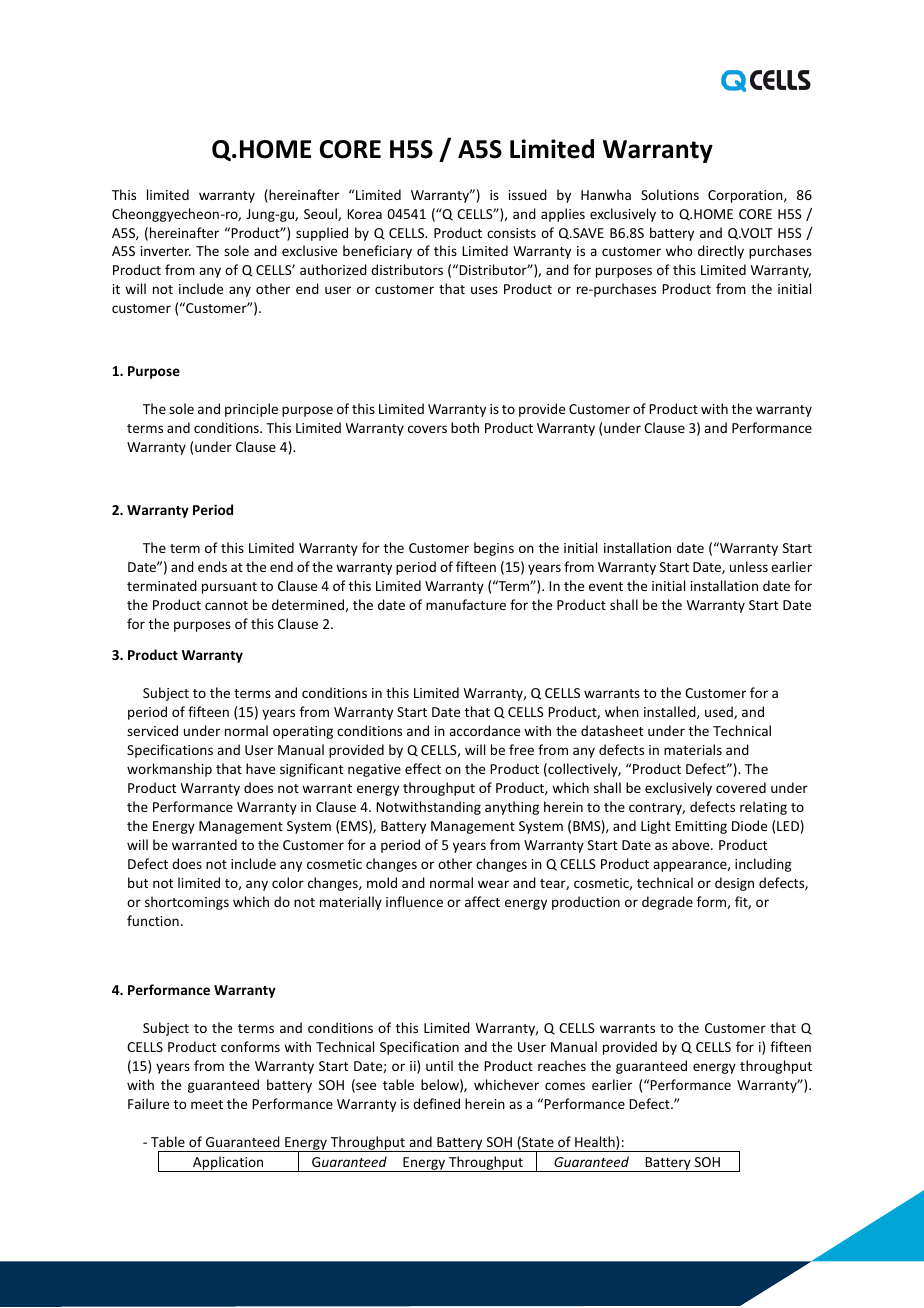  Describe the element at coordinates (166, 251) in the screenshot. I see `inverter` at that location.
